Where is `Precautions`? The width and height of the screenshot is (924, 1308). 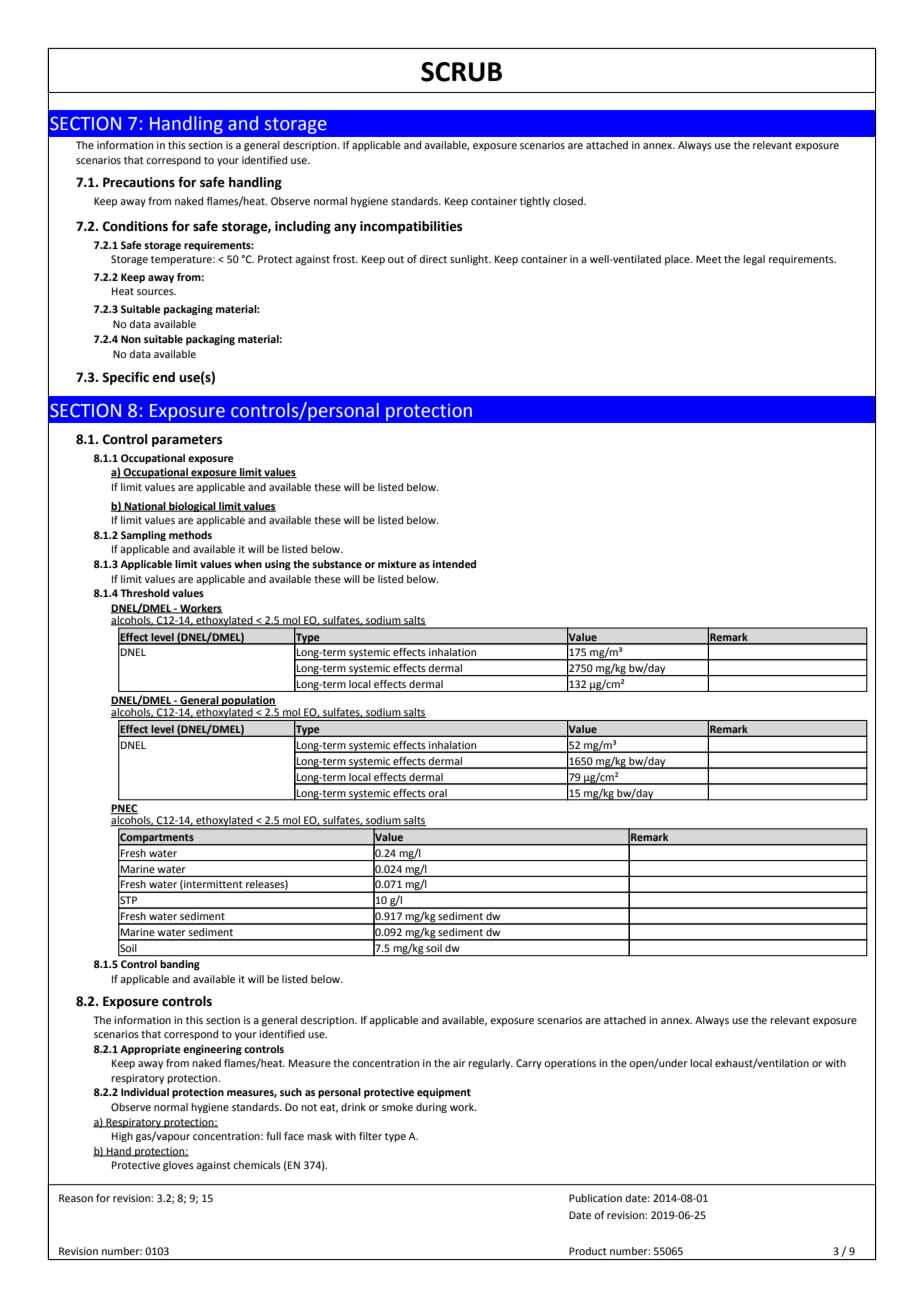 Precautions is located at coordinates (139, 182).
